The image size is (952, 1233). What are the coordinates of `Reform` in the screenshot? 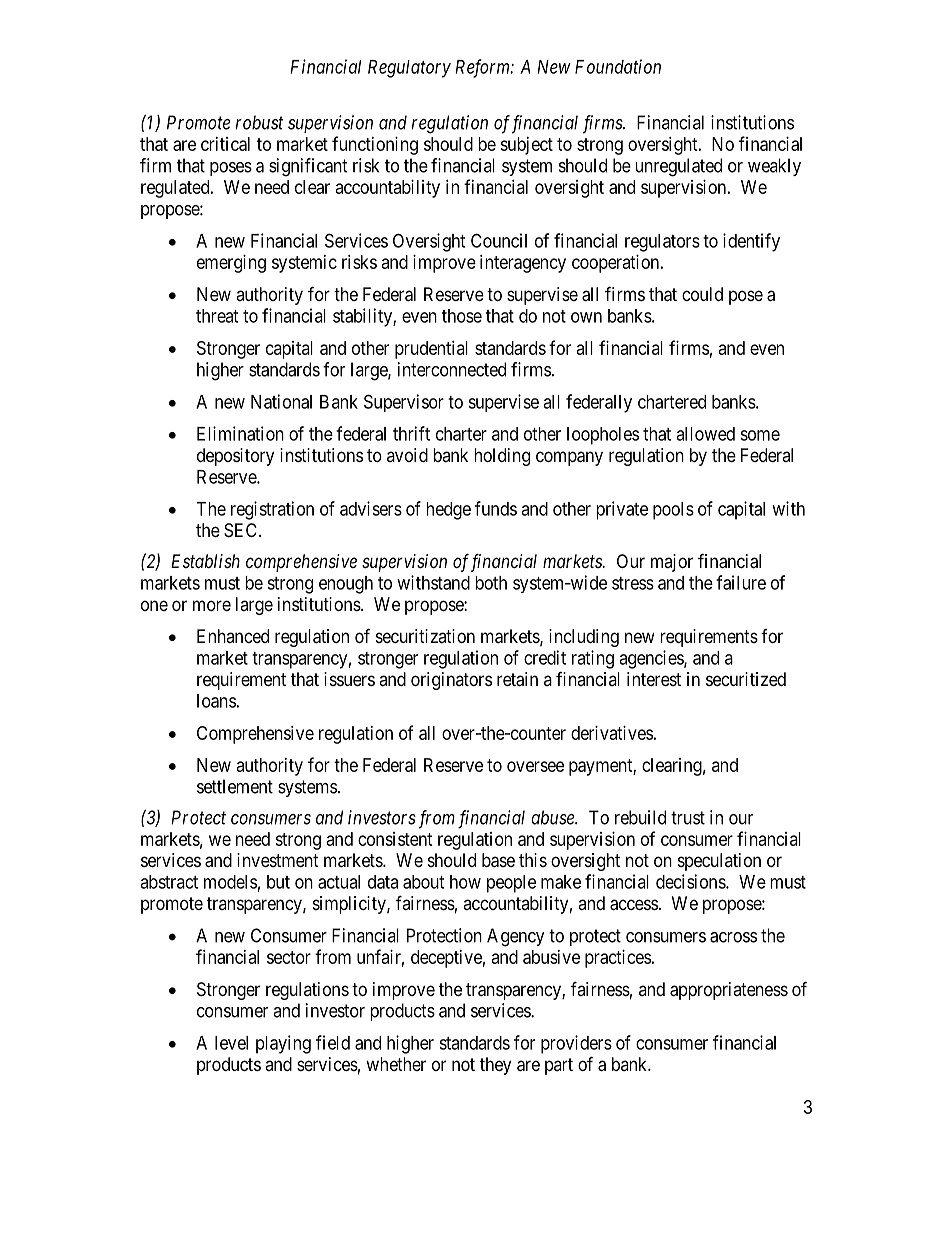 It's located at (483, 68).
